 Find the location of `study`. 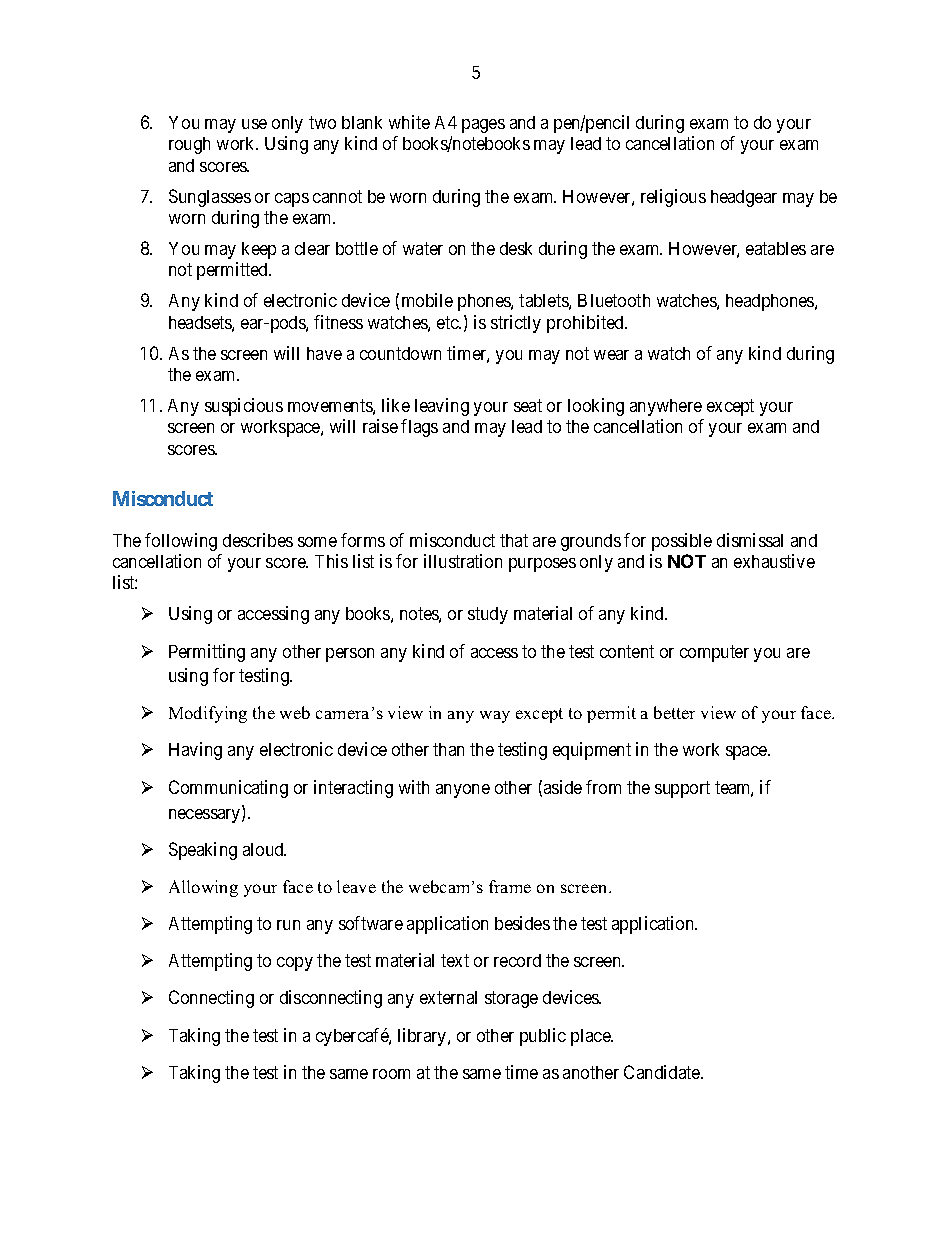

study is located at coordinates (488, 615).
